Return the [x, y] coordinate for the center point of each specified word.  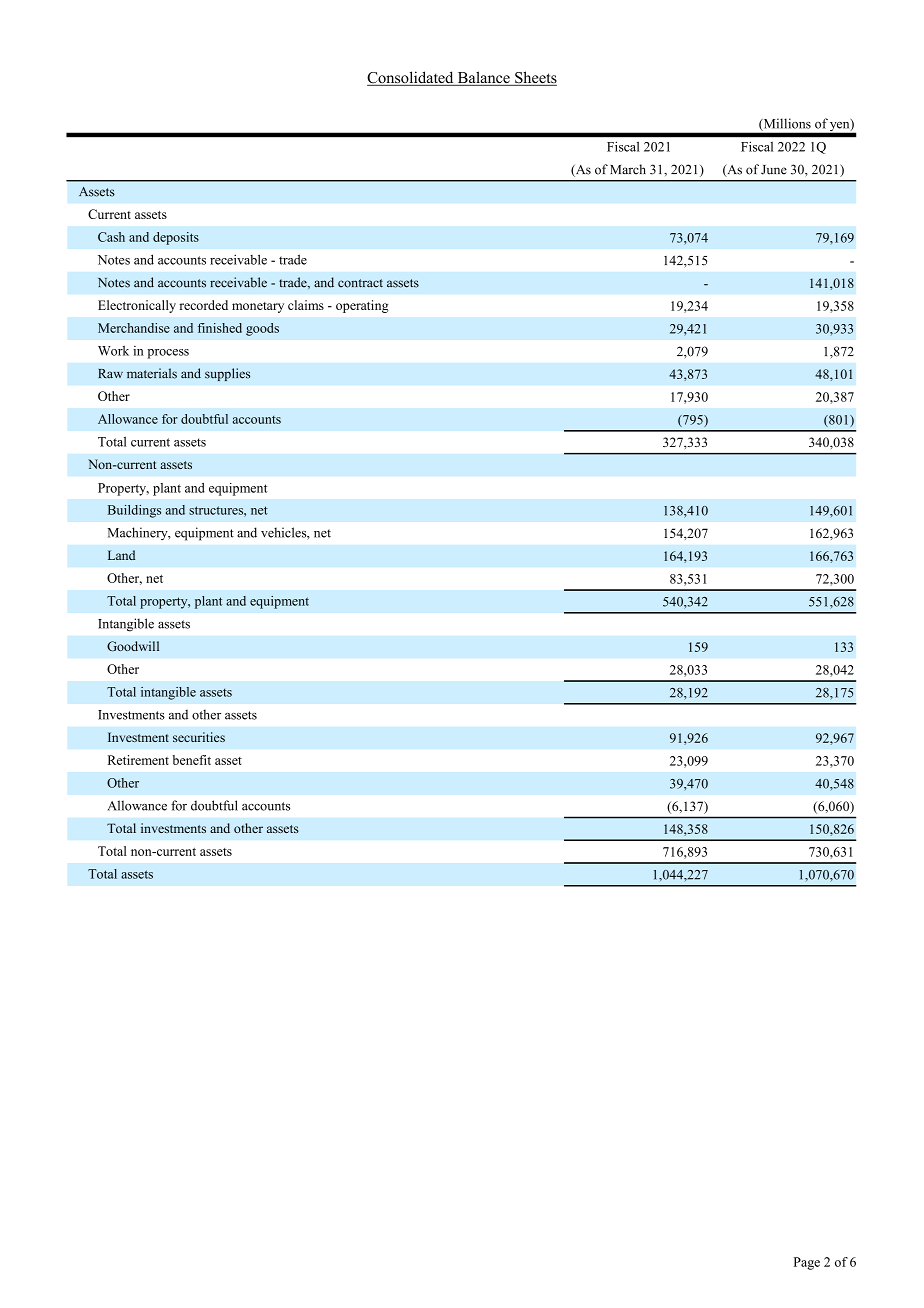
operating [362, 306]
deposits [176, 238]
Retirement [138, 760]
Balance [483, 78]
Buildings [134, 511]
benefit [191, 760]
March [628, 169]
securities [199, 737]
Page [807, 1263]
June [774, 170]
